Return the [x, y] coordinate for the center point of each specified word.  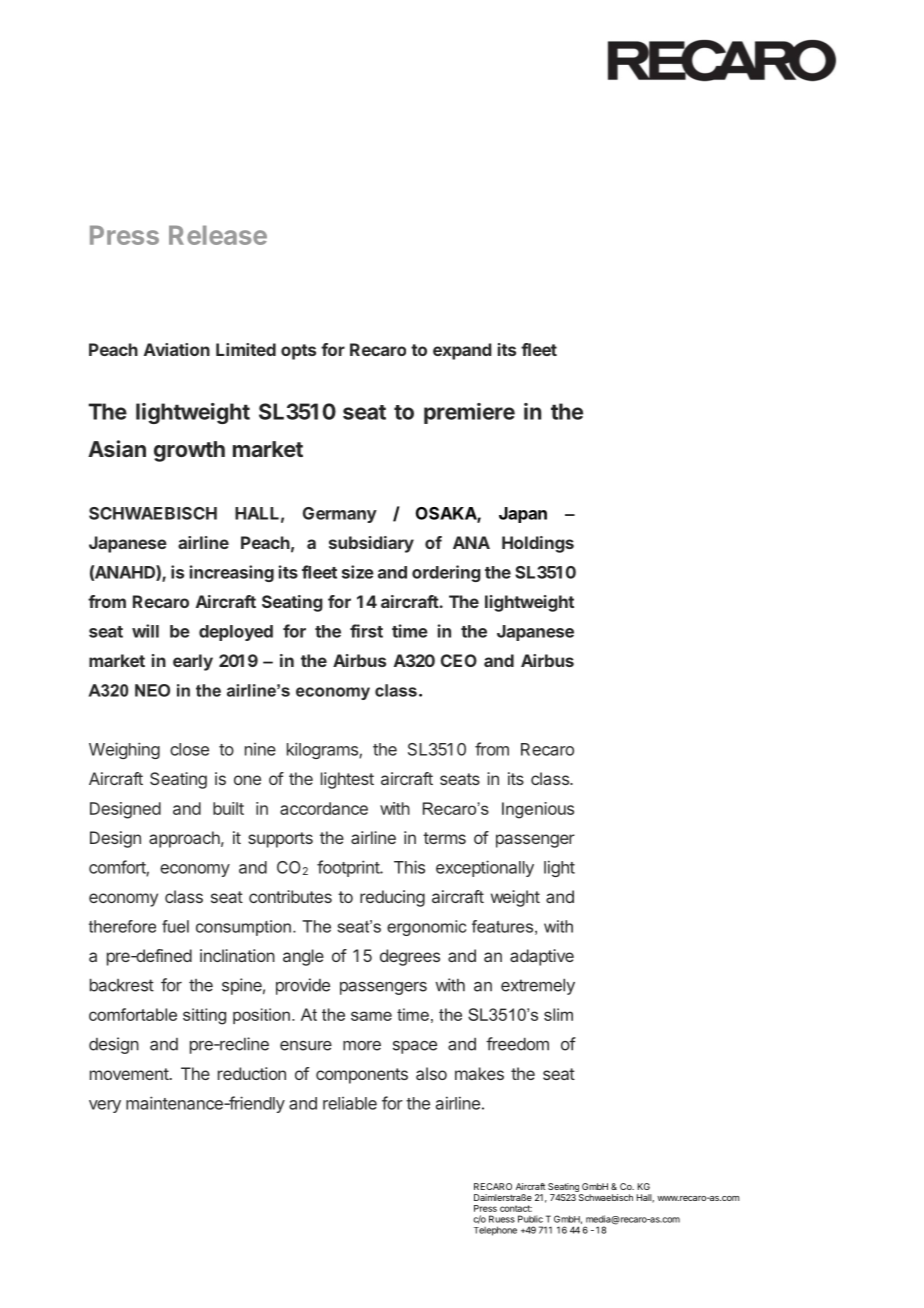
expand [462, 351]
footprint [349, 868]
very [105, 1106]
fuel [175, 926]
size [358, 572]
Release [218, 235]
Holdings [538, 544]
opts [298, 352]
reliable [350, 1103]
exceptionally [485, 868]
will [145, 631]
